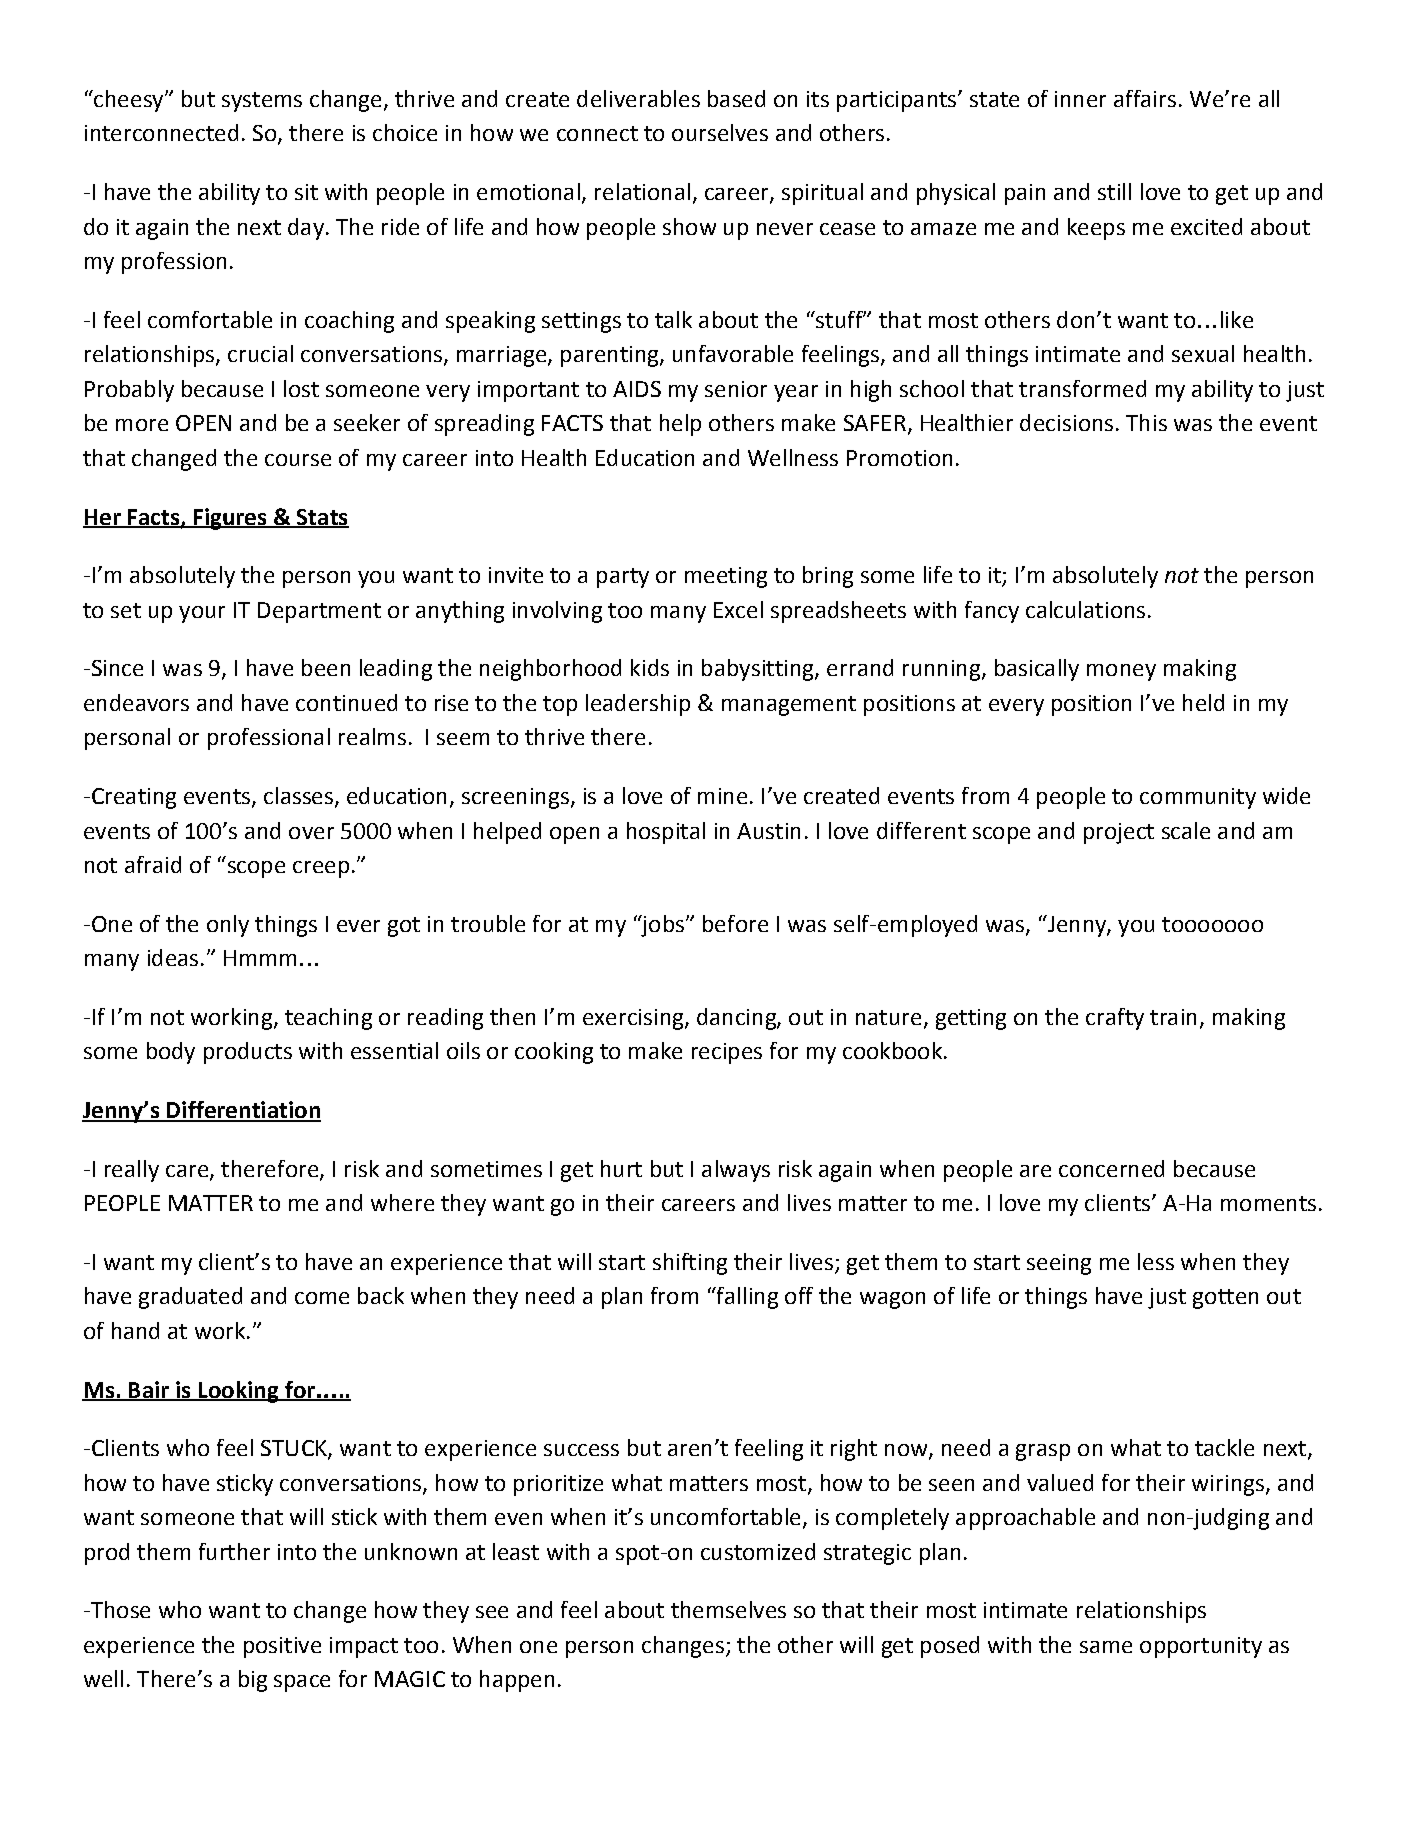 The width and height of the document is (1408, 1822). What do you see at coordinates (1145, 98) in the document?
I see `affairs` at bounding box center [1145, 98].
